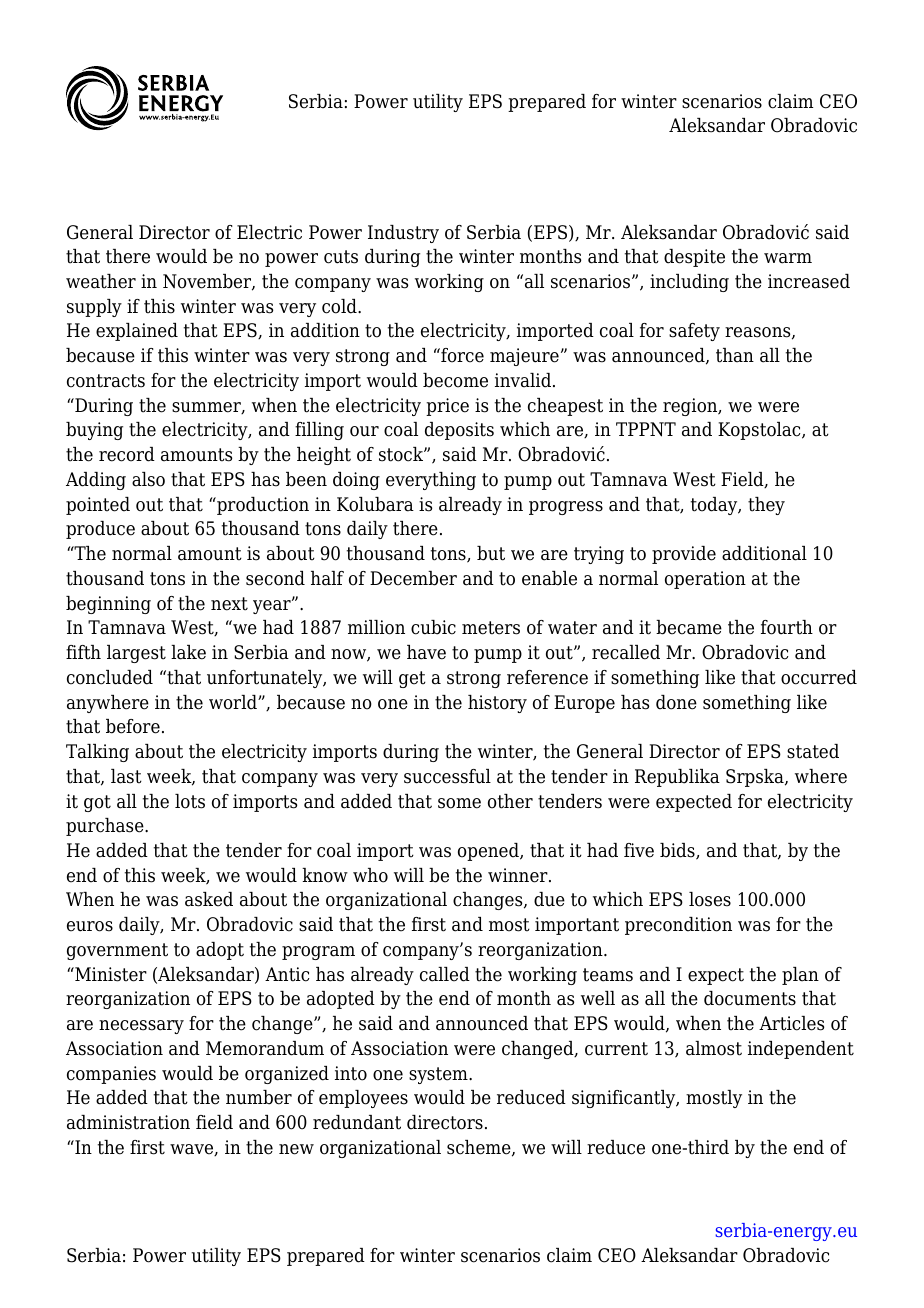 The height and width of the page is (1308, 924). What do you see at coordinates (128, 1122) in the page?
I see `administration` at bounding box center [128, 1122].
